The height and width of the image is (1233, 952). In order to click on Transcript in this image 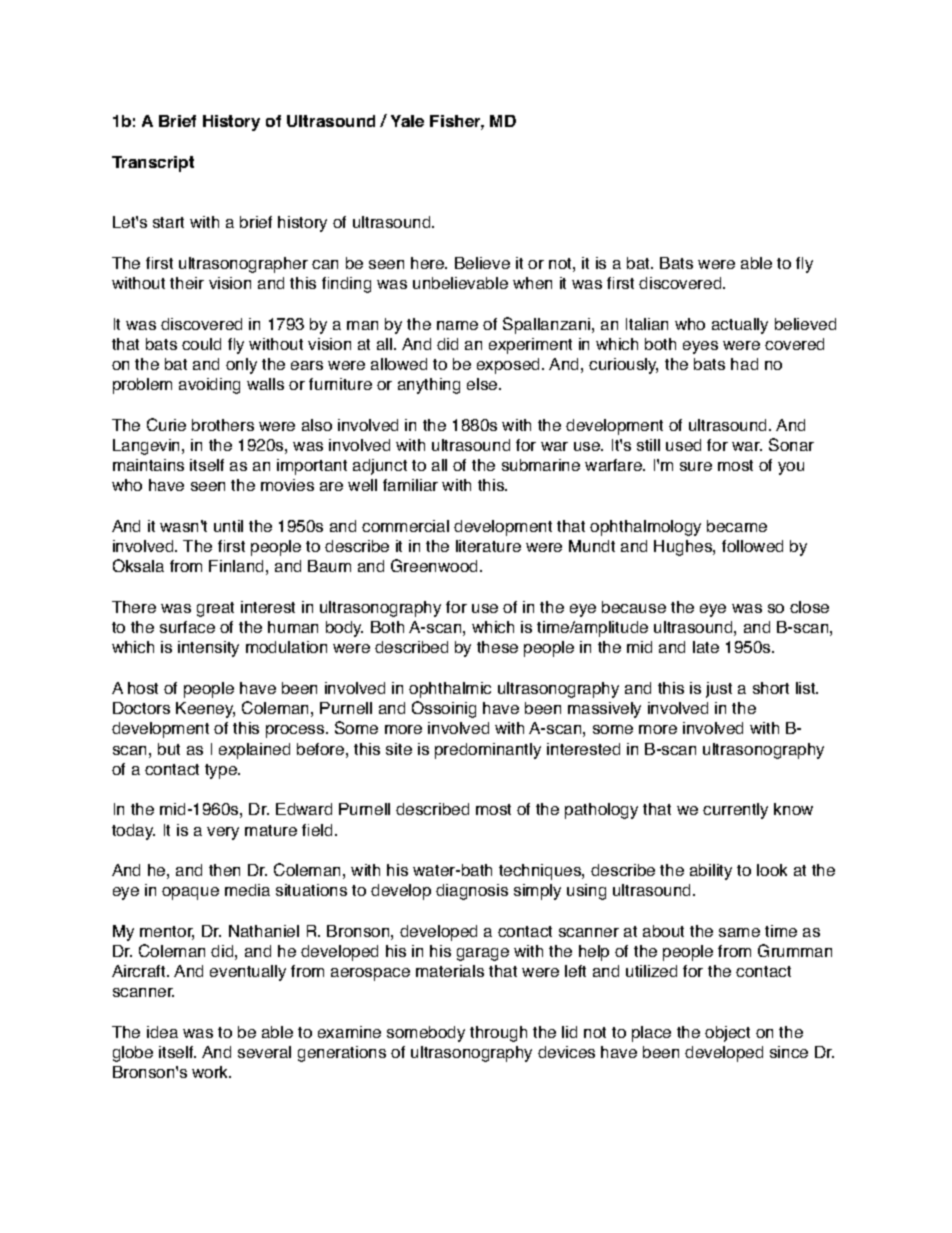, I will do `click(153, 164)`.
